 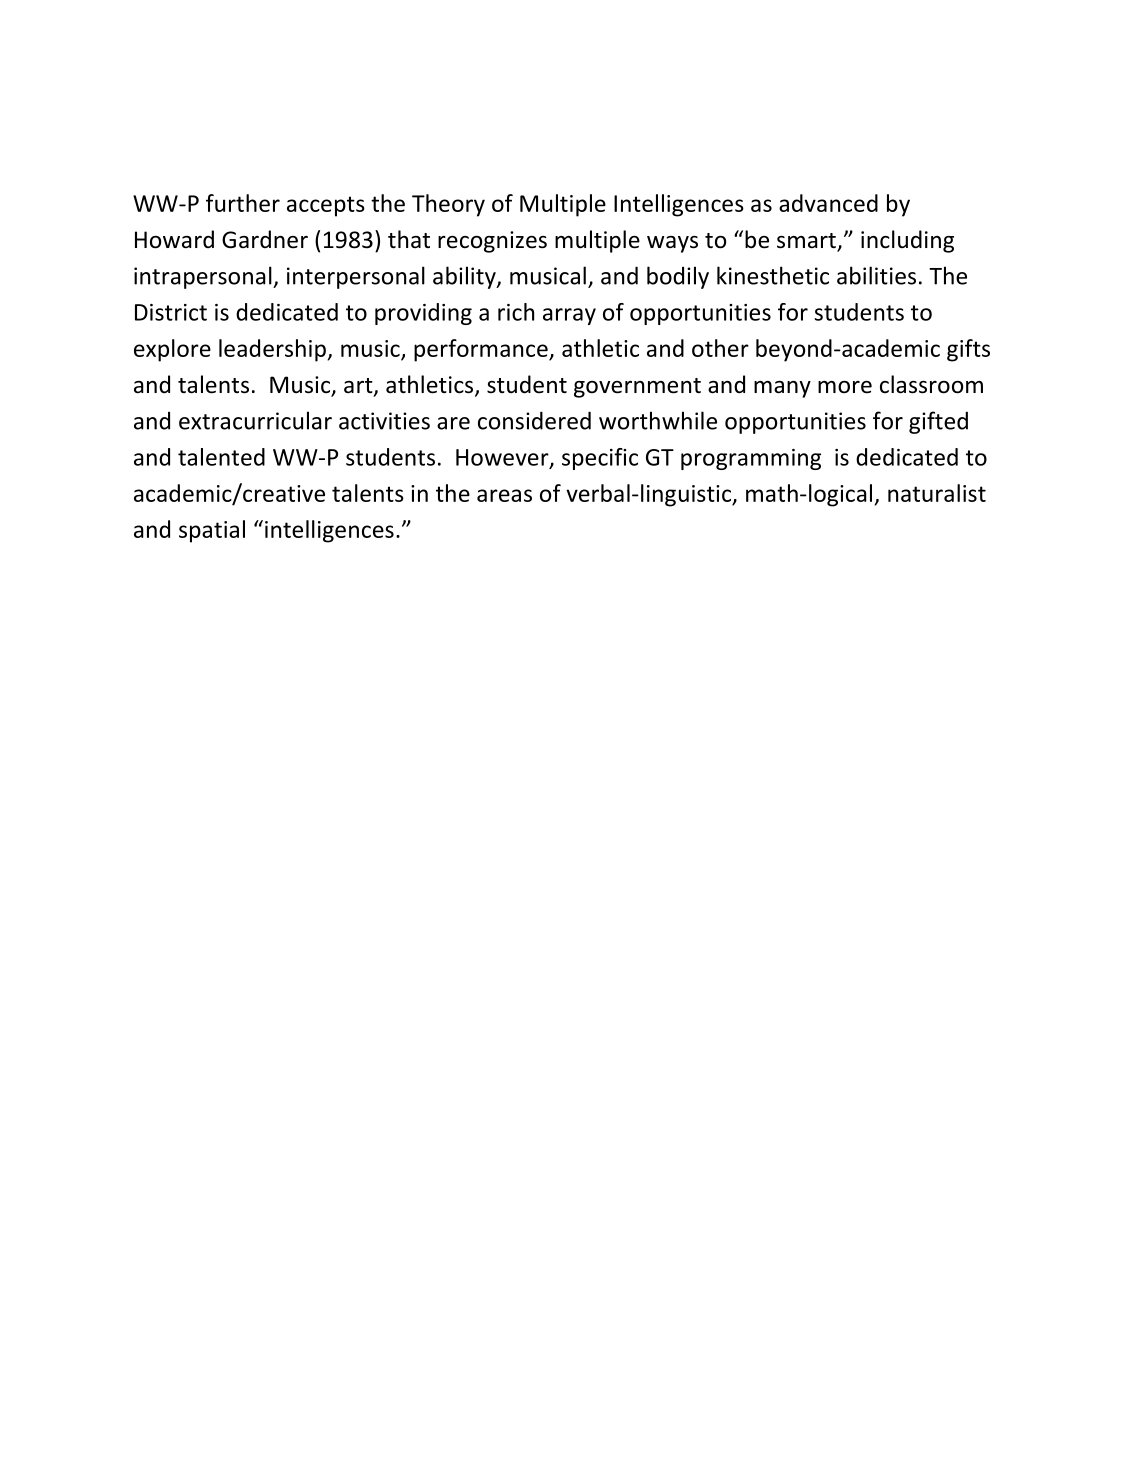 What do you see at coordinates (504, 495) in the image?
I see `areas` at bounding box center [504, 495].
